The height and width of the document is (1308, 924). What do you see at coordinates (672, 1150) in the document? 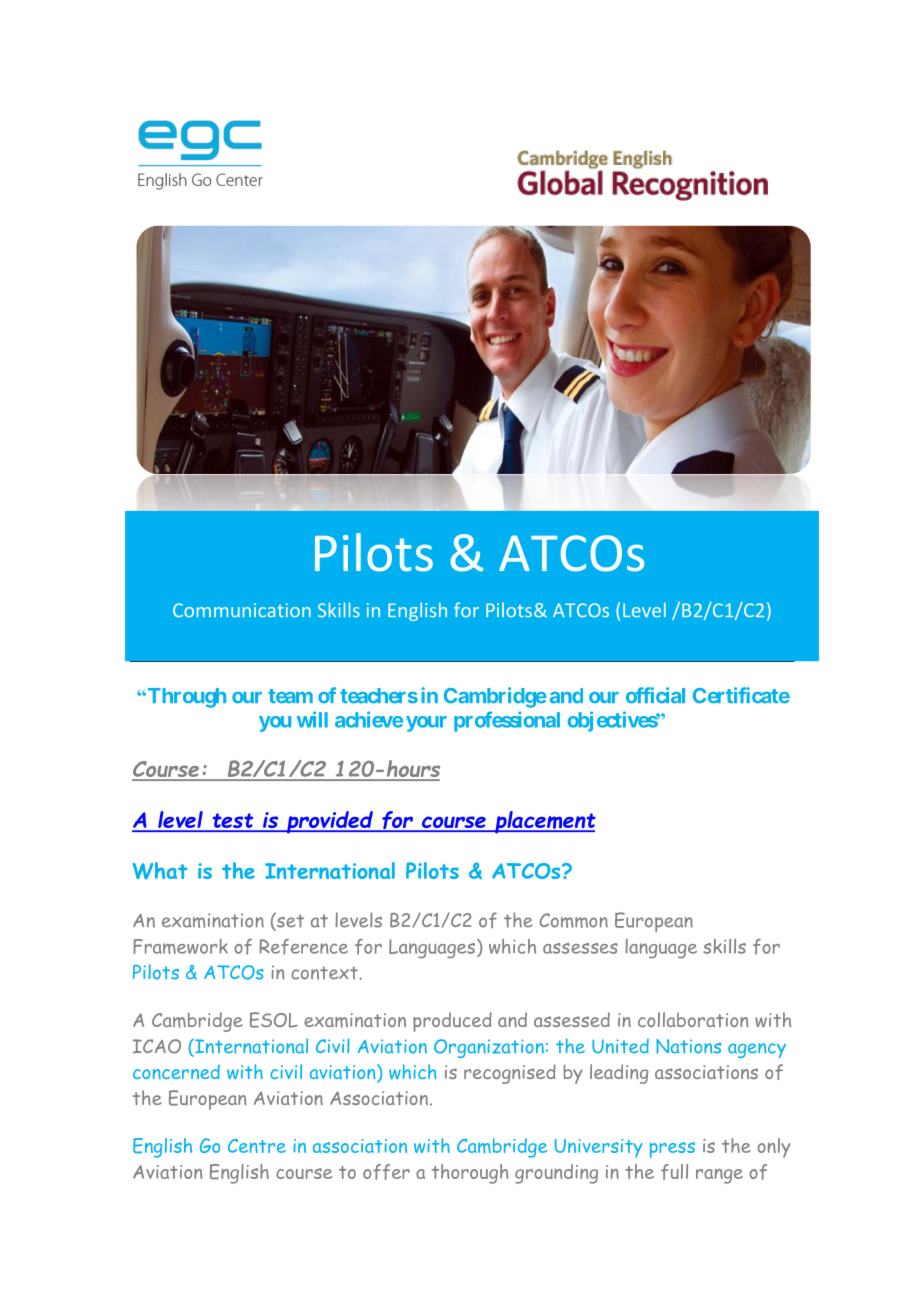
I see `press` at bounding box center [672, 1150].
